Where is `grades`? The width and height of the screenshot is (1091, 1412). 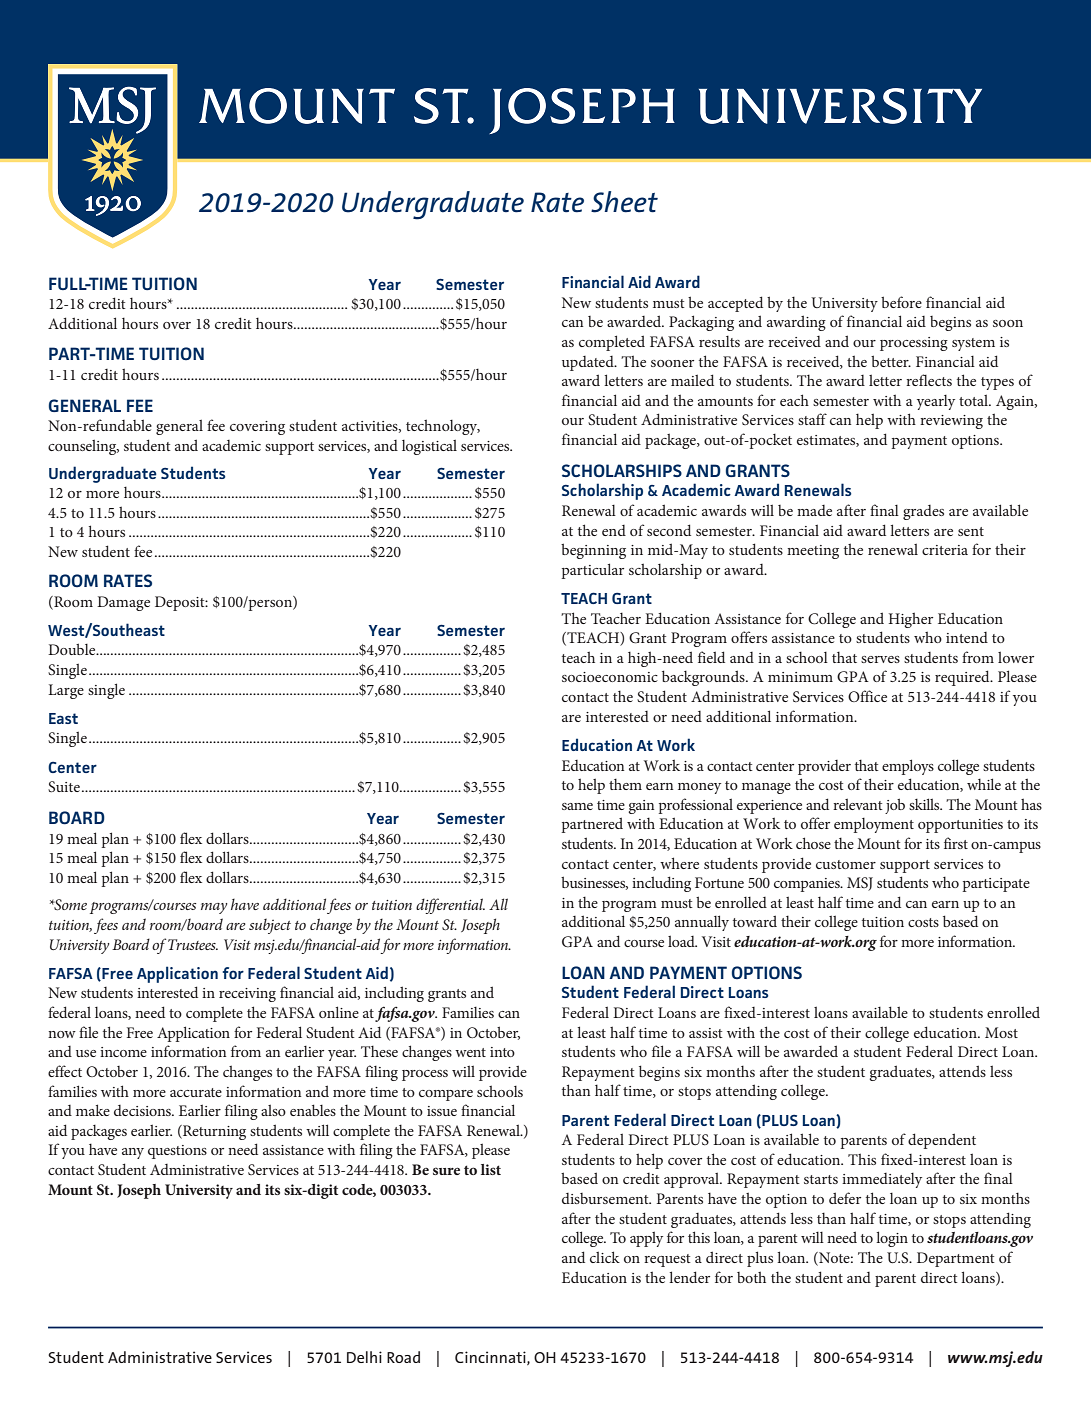 grades is located at coordinates (923, 512).
